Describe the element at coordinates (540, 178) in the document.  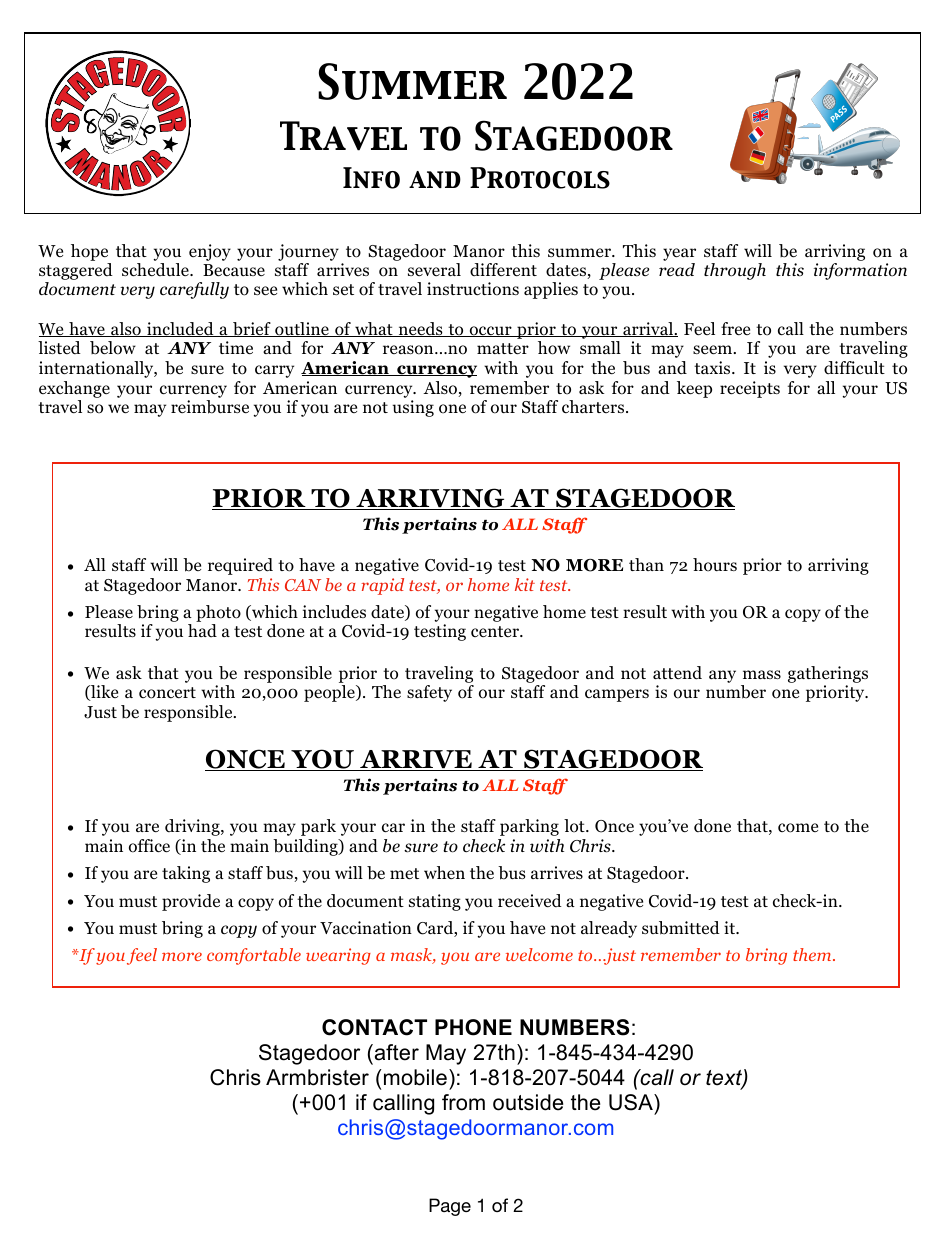
I see `Protocols` at that location.
